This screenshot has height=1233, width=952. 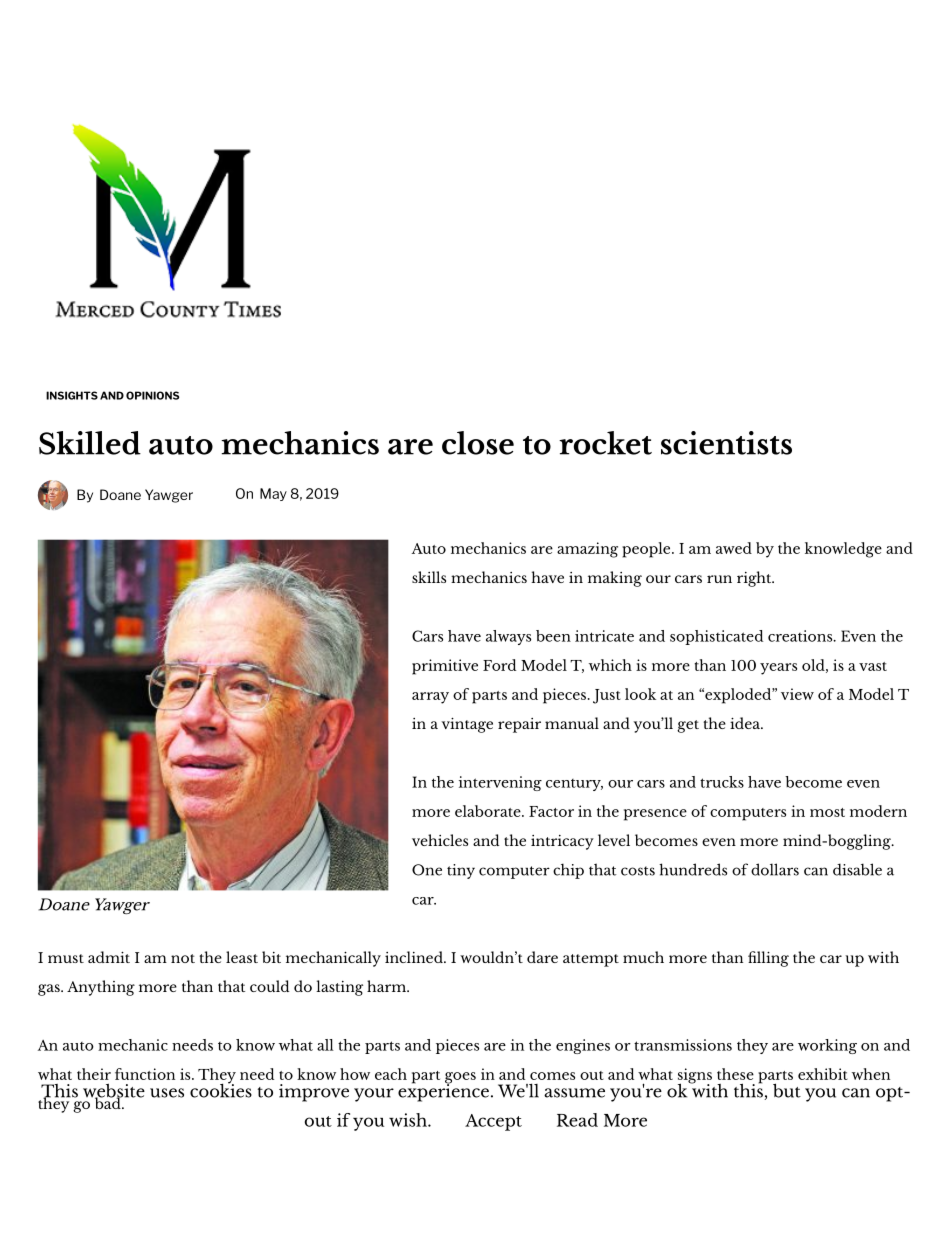 I want to click on close, so click(x=478, y=443).
